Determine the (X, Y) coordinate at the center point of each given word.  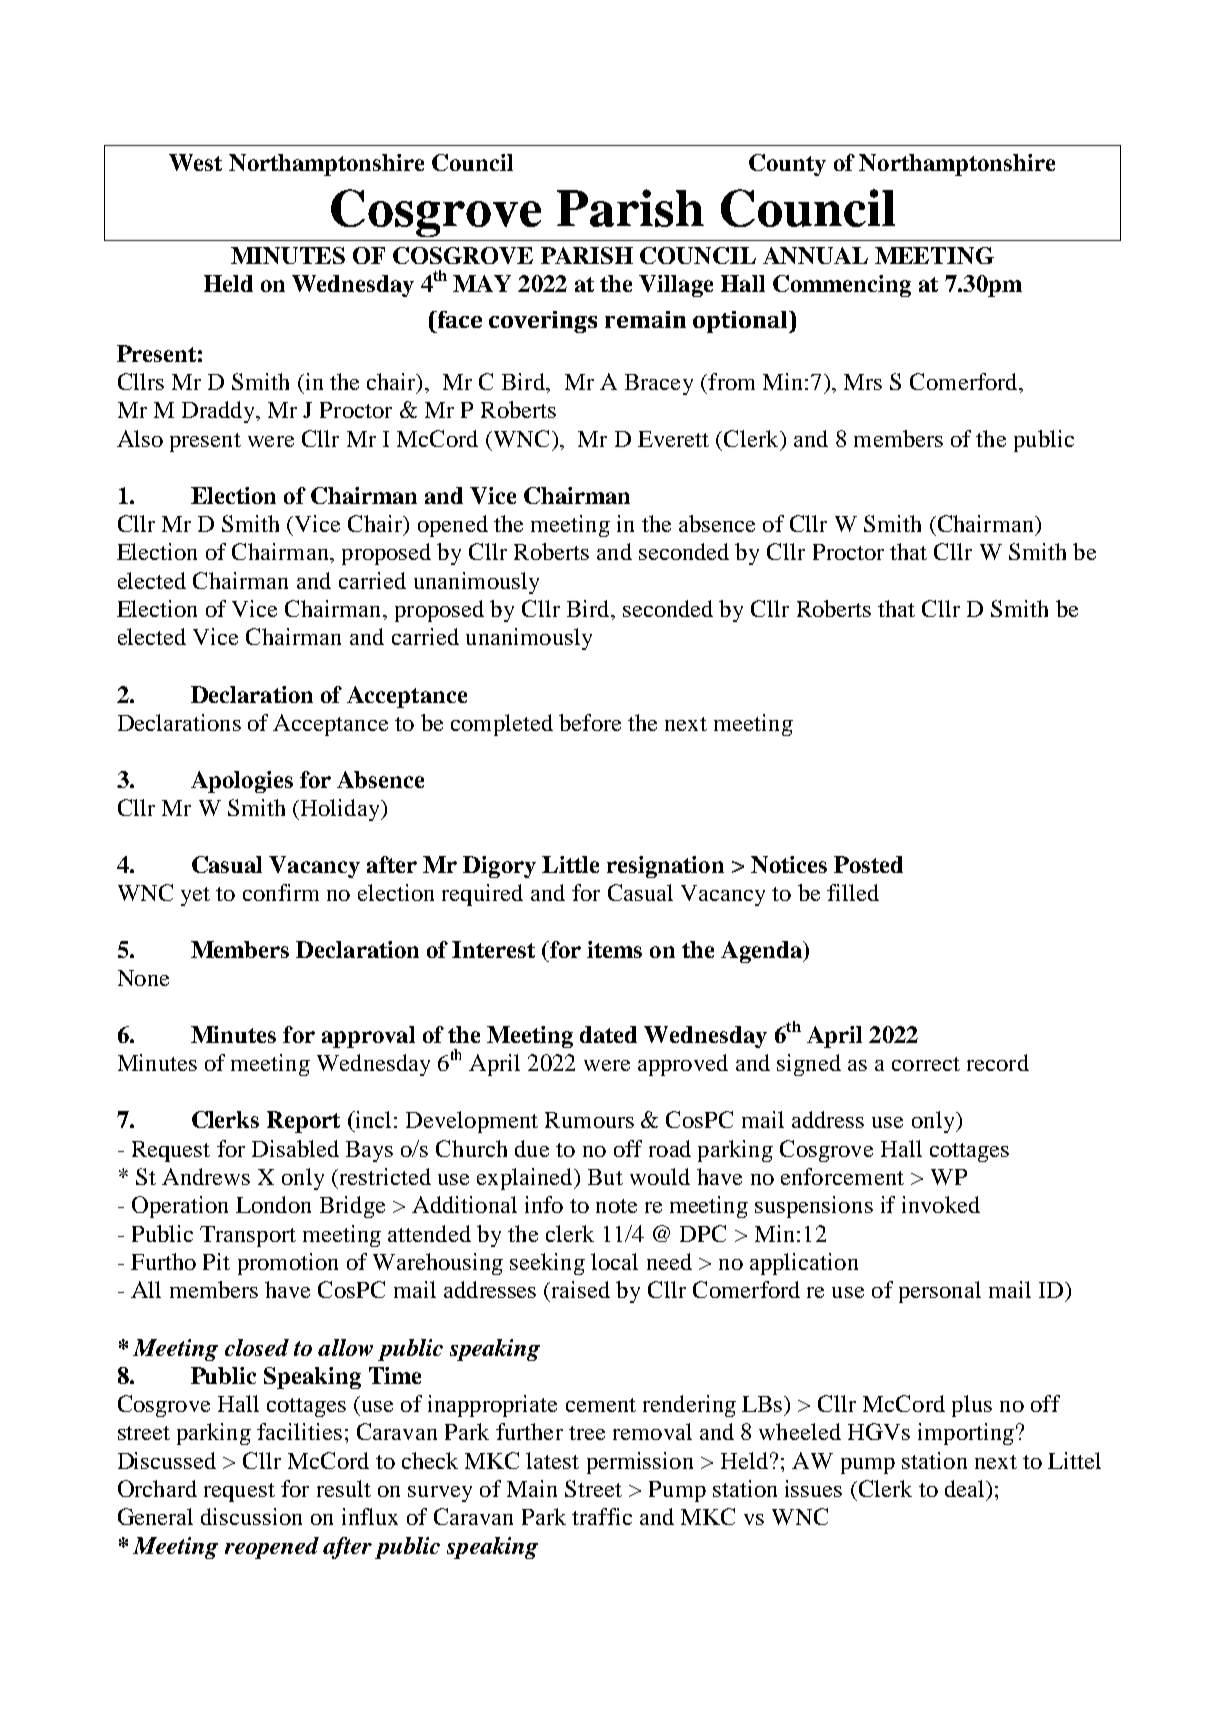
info (544, 1204)
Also (140, 438)
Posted (868, 864)
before (590, 722)
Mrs (863, 382)
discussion (251, 1516)
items (614, 949)
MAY (482, 283)
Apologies (242, 782)
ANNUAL (815, 255)
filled (853, 892)
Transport (248, 1236)
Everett (673, 439)
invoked (941, 1204)
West (195, 162)
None (143, 978)
